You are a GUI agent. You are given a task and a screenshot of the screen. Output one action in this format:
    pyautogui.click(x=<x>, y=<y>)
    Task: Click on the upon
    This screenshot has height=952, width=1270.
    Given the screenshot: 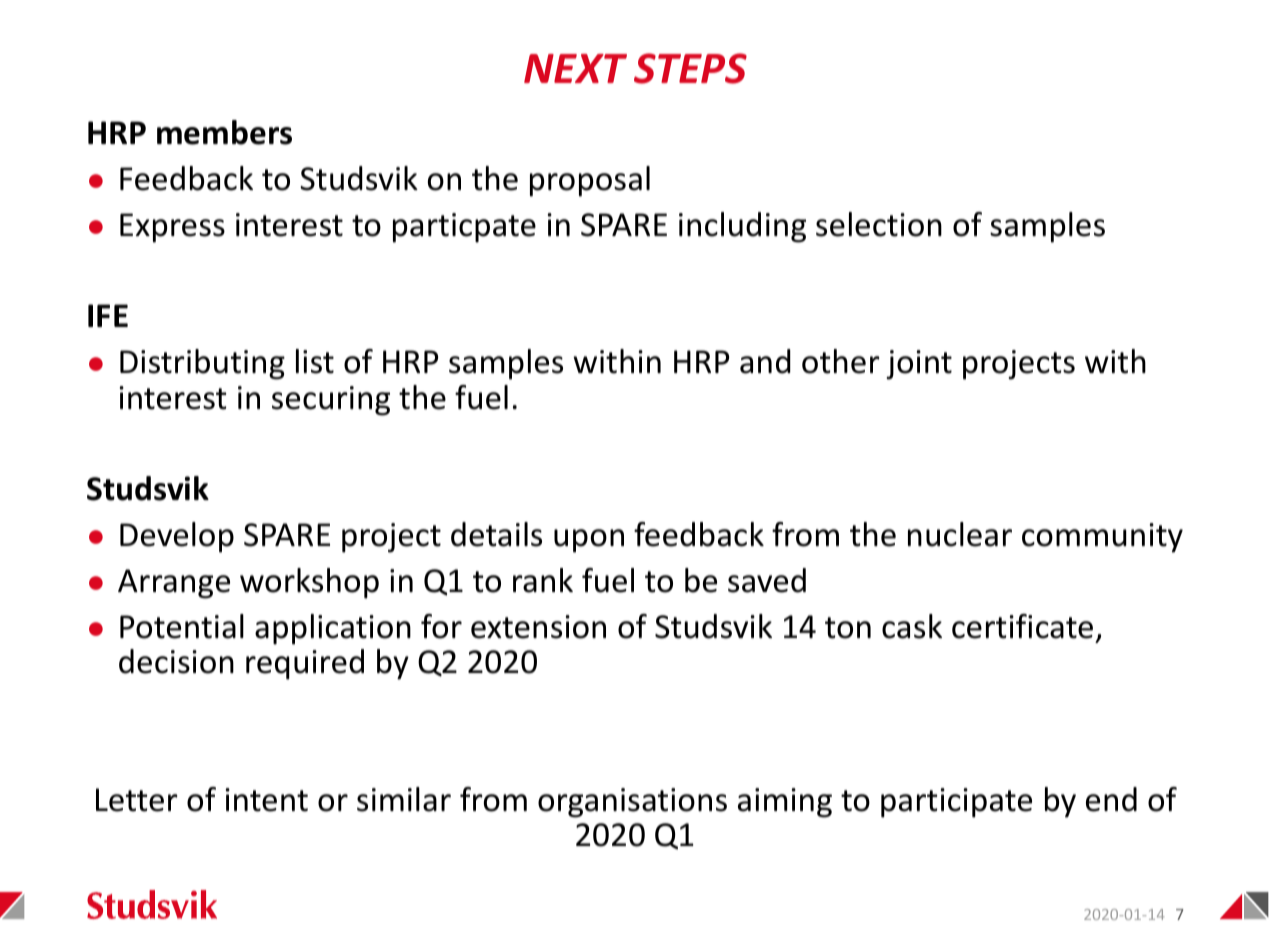 What is the action you would take?
    pyautogui.click(x=589, y=541)
